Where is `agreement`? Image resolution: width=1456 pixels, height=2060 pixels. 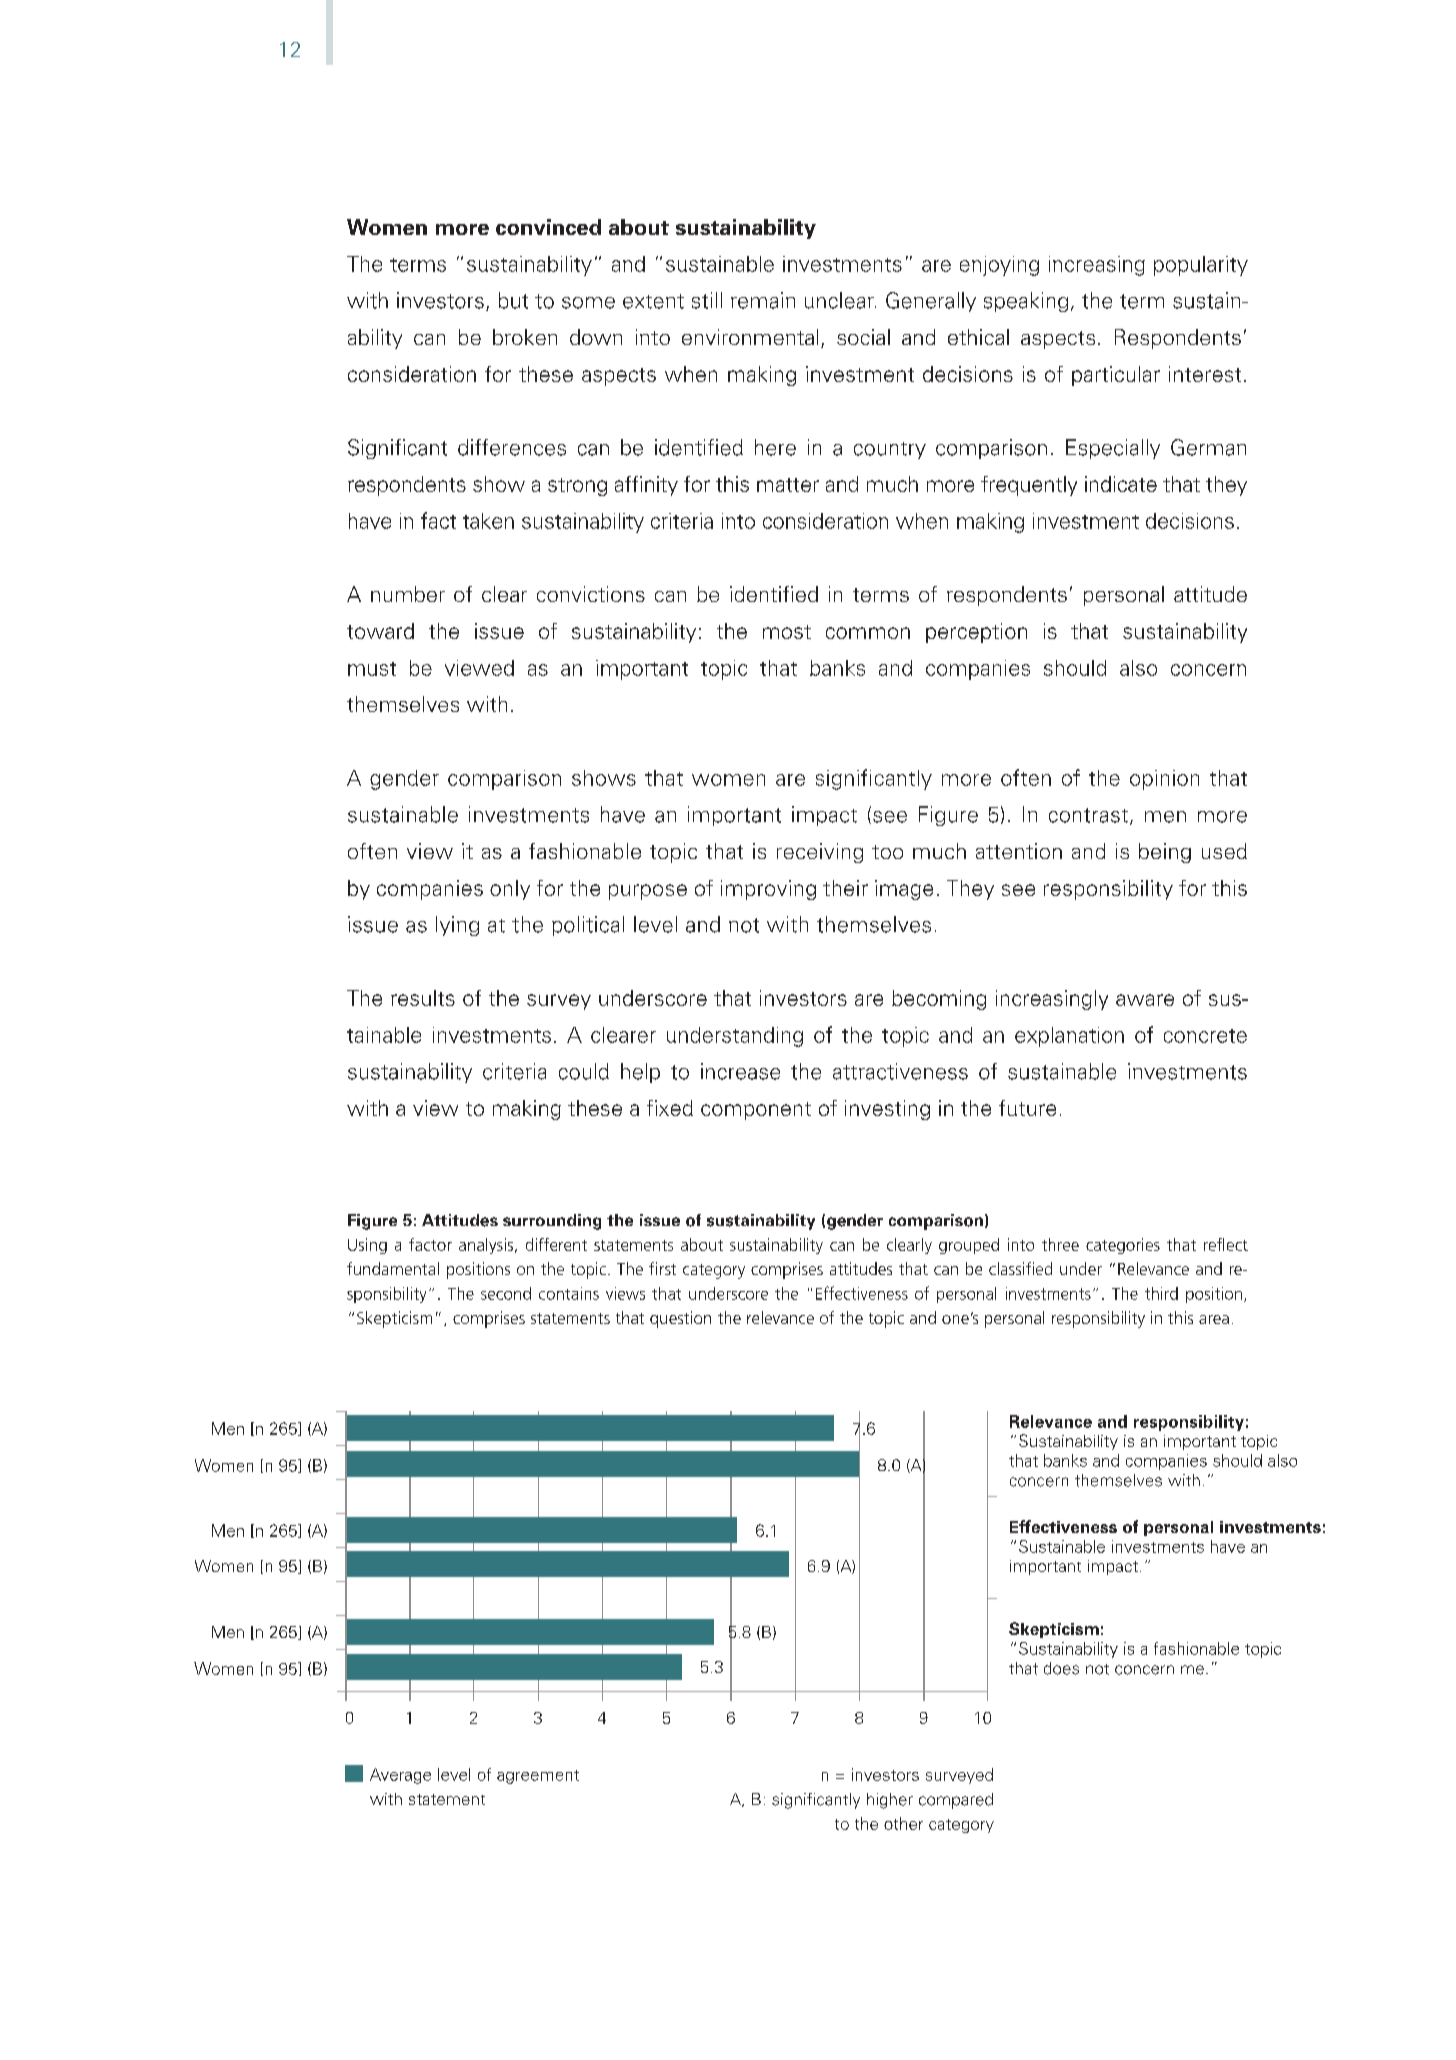 agreement is located at coordinates (538, 1777).
